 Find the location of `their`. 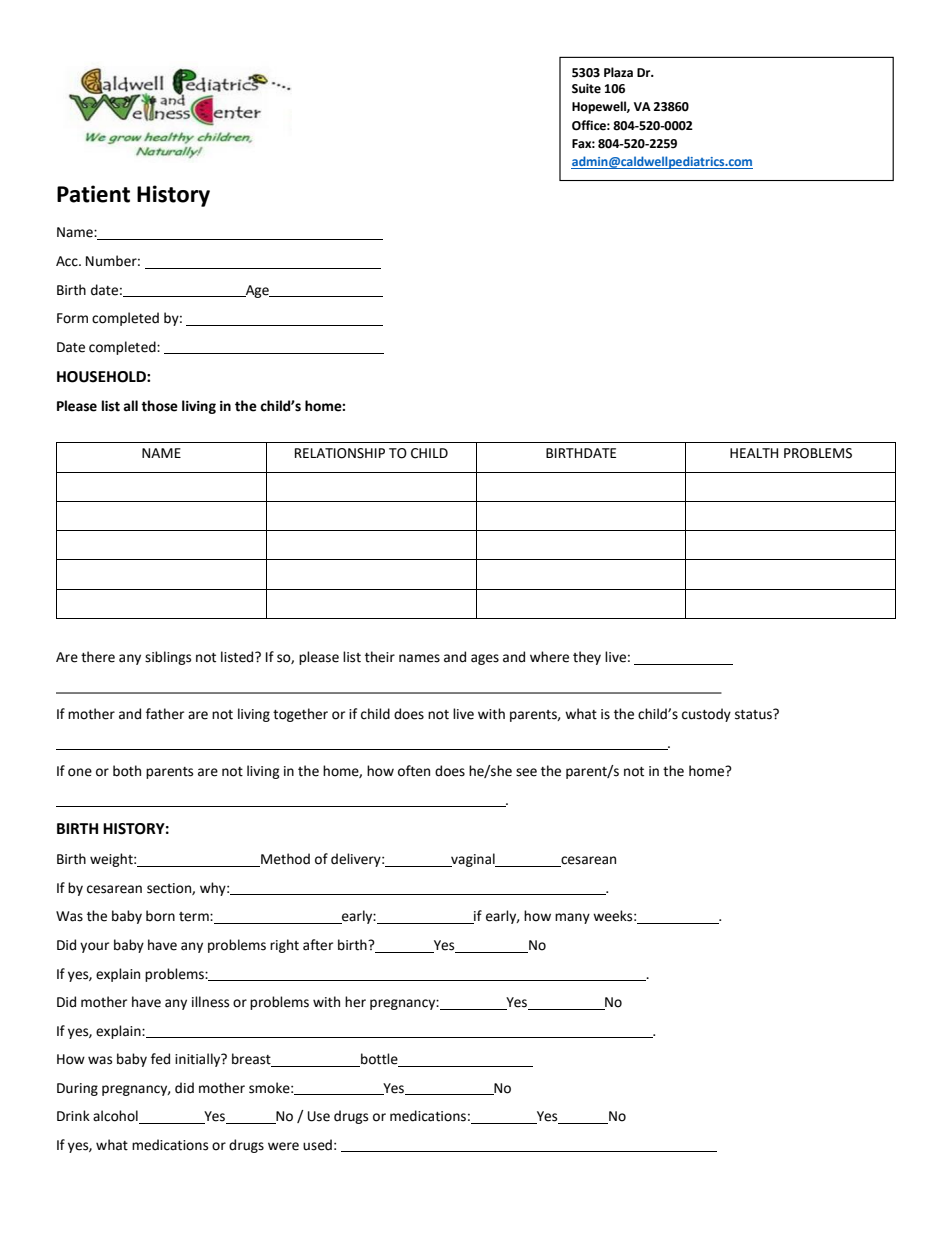

their is located at coordinates (380, 657).
